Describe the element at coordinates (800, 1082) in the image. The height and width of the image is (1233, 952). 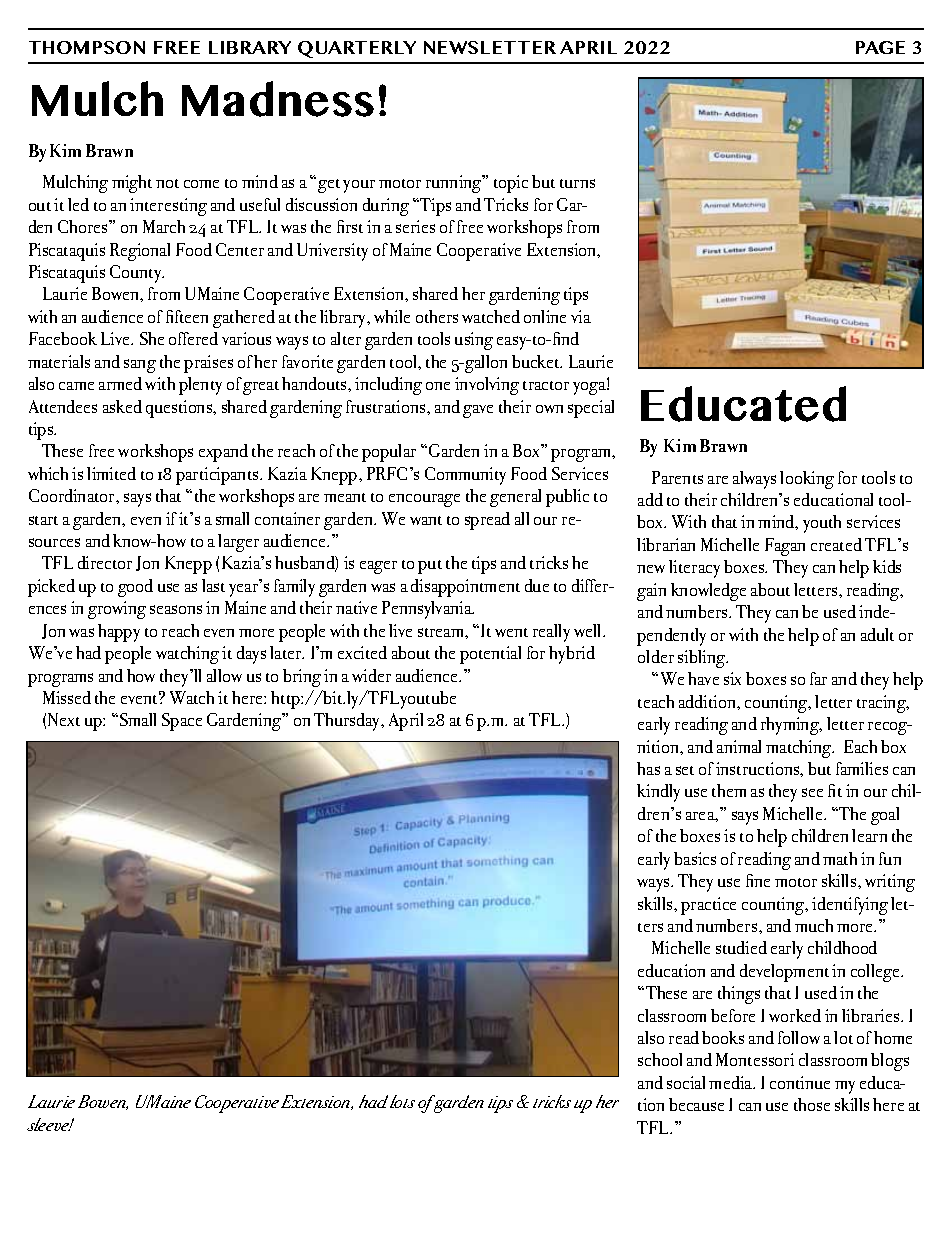
I see `continue` at that location.
